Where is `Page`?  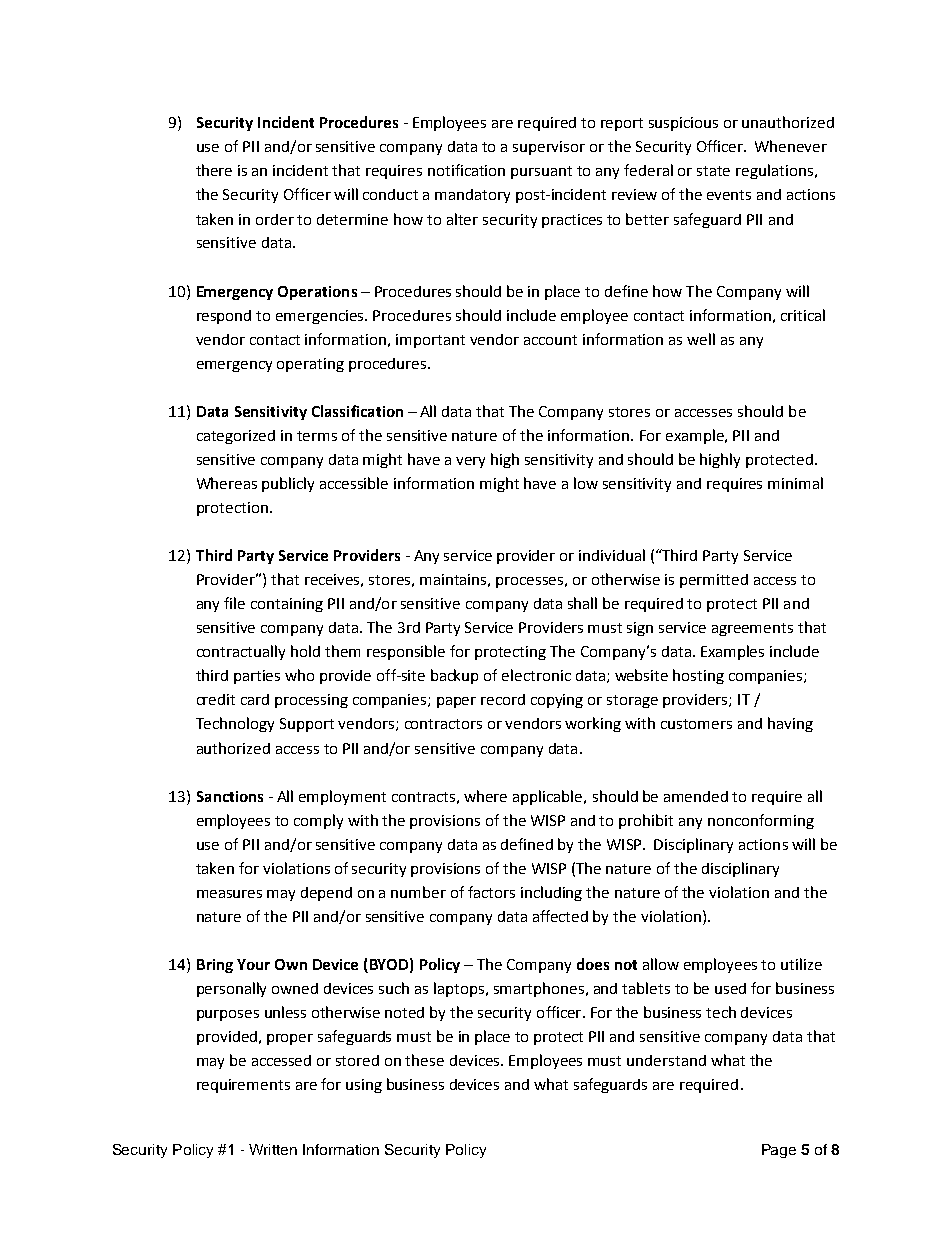
Page is located at coordinates (779, 1151).
